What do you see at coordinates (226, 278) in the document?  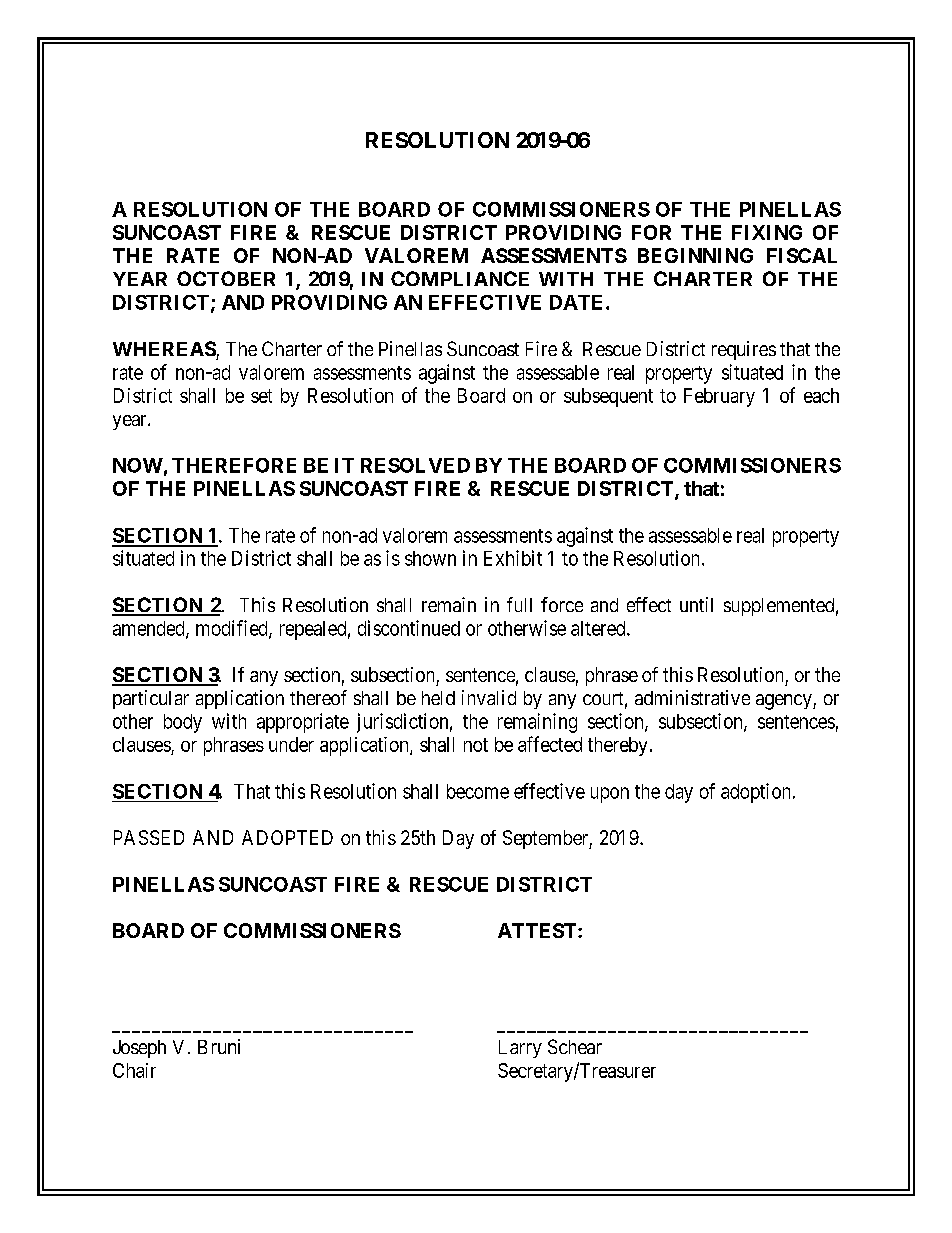 I see `OCTOBER` at bounding box center [226, 278].
